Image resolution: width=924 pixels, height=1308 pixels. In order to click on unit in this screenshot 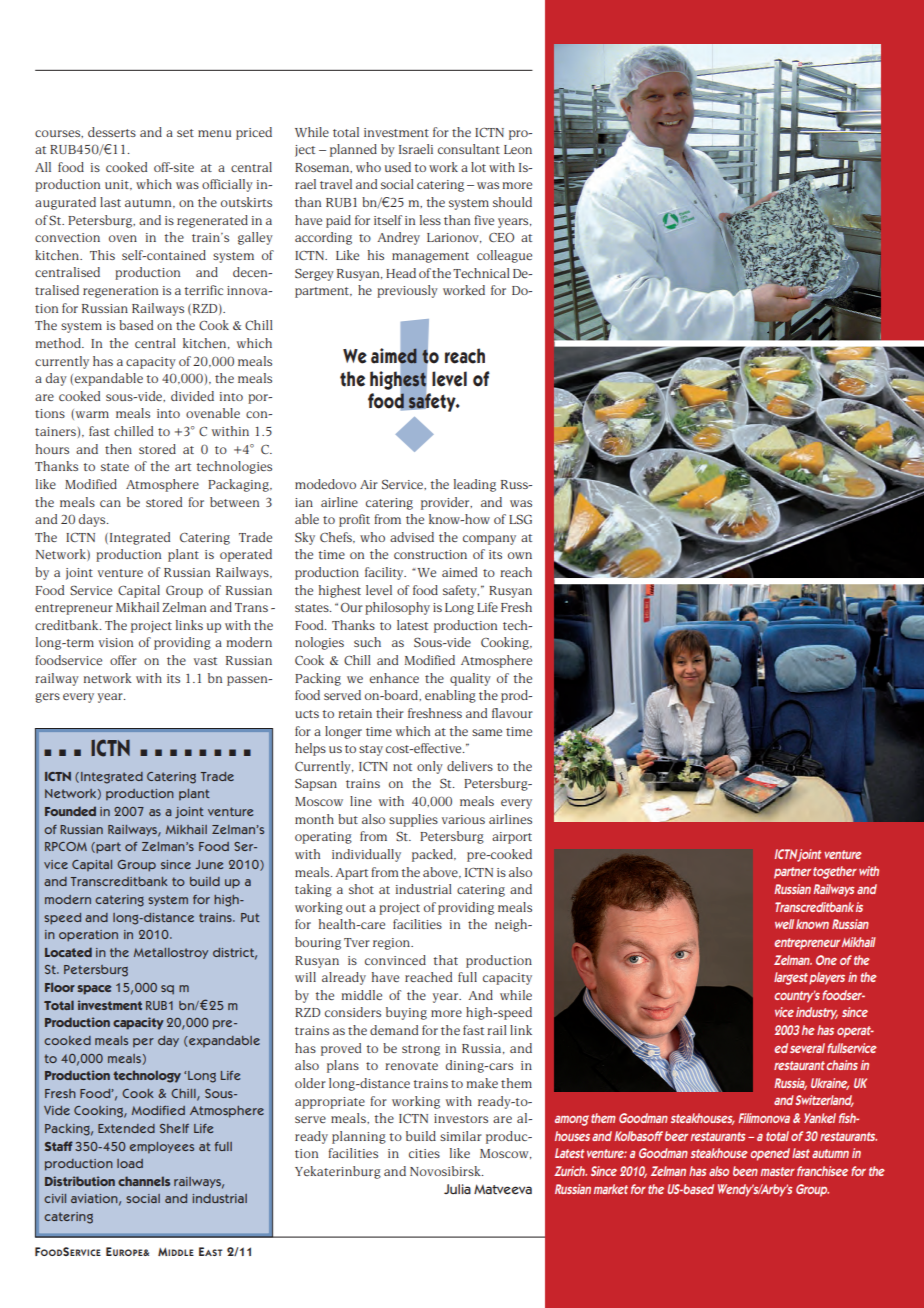, I will do `click(118, 185)`.
